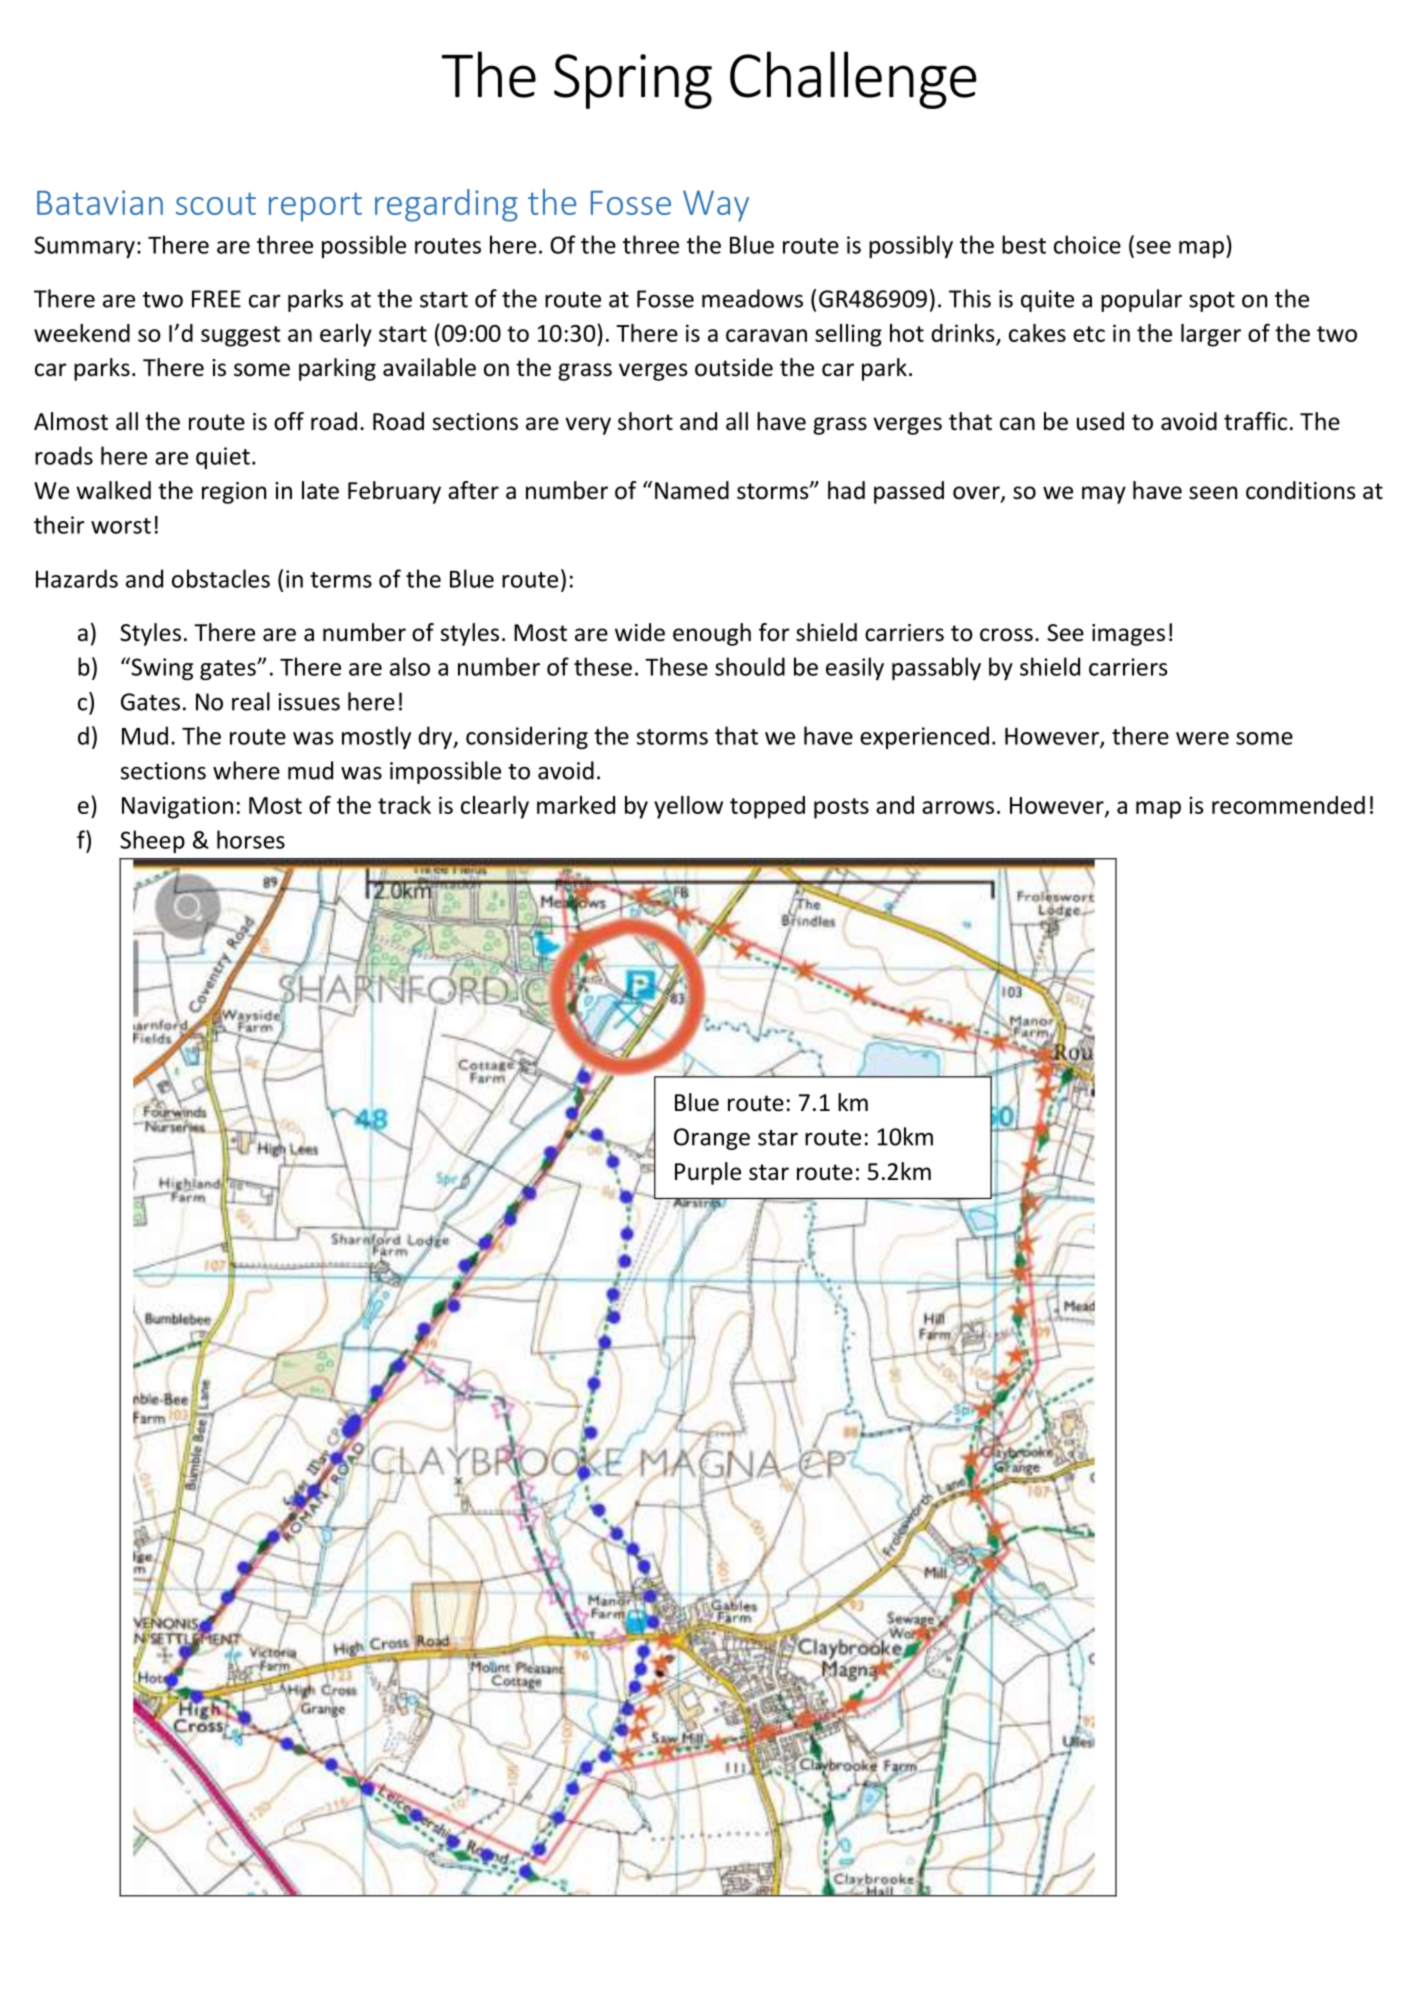 This screenshot has width=1420, height=2008. I want to click on recommended, so click(1288, 805).
